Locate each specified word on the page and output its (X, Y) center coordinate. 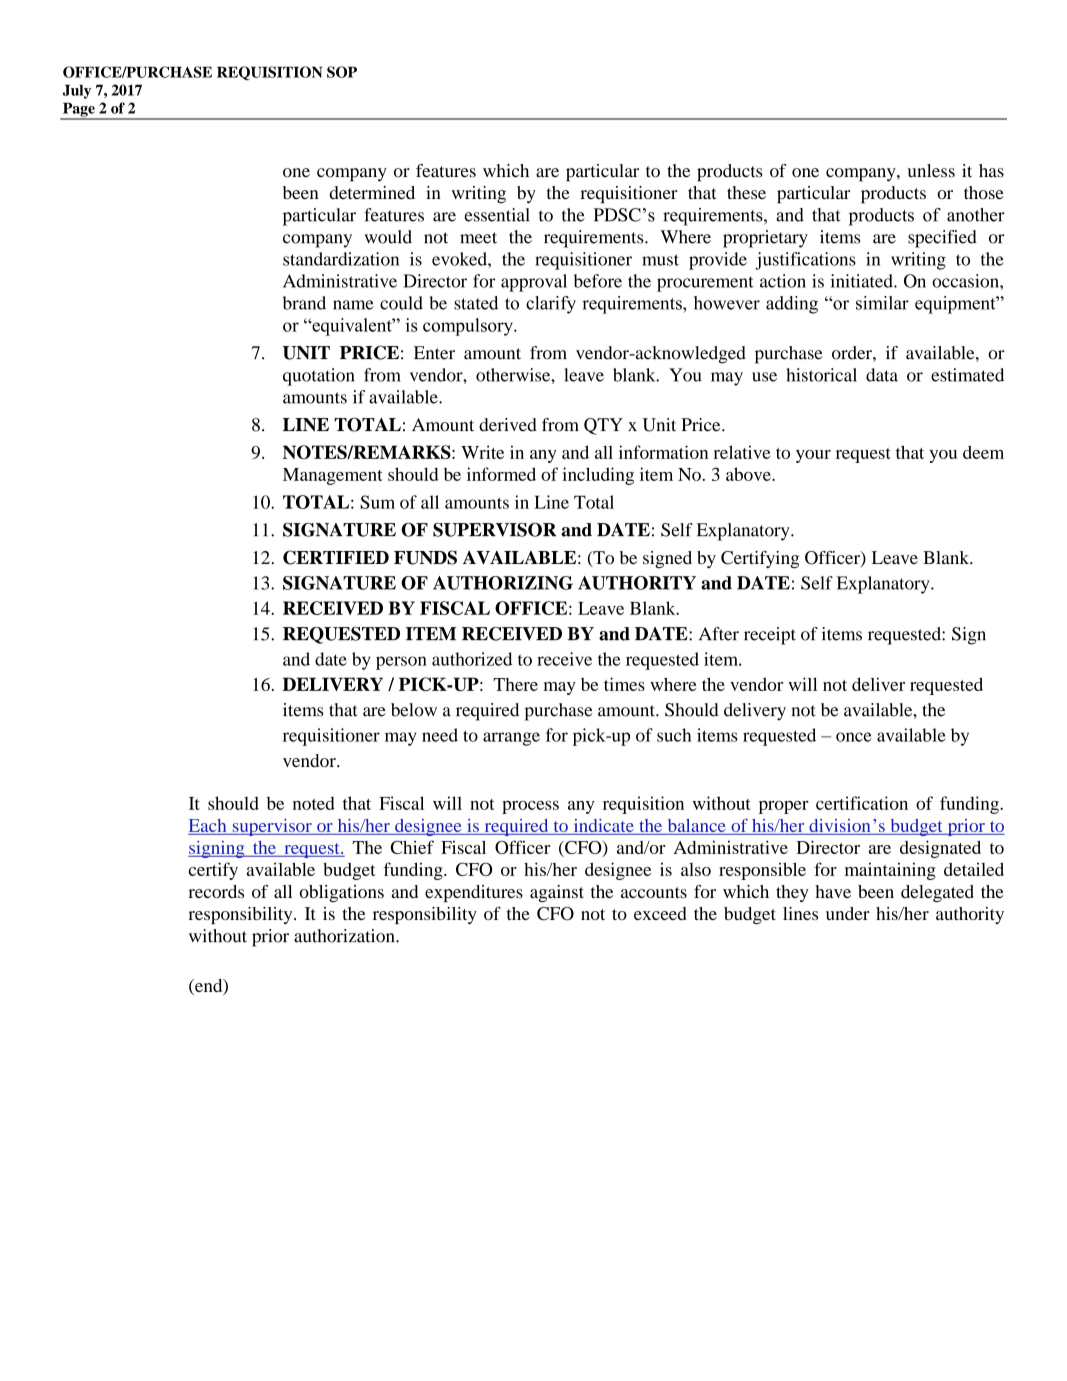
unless (931, 171)
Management (333, 476)
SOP (342, 72)
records (216, 891)
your (813, 456)
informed (501, 474)
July (77, 91)
